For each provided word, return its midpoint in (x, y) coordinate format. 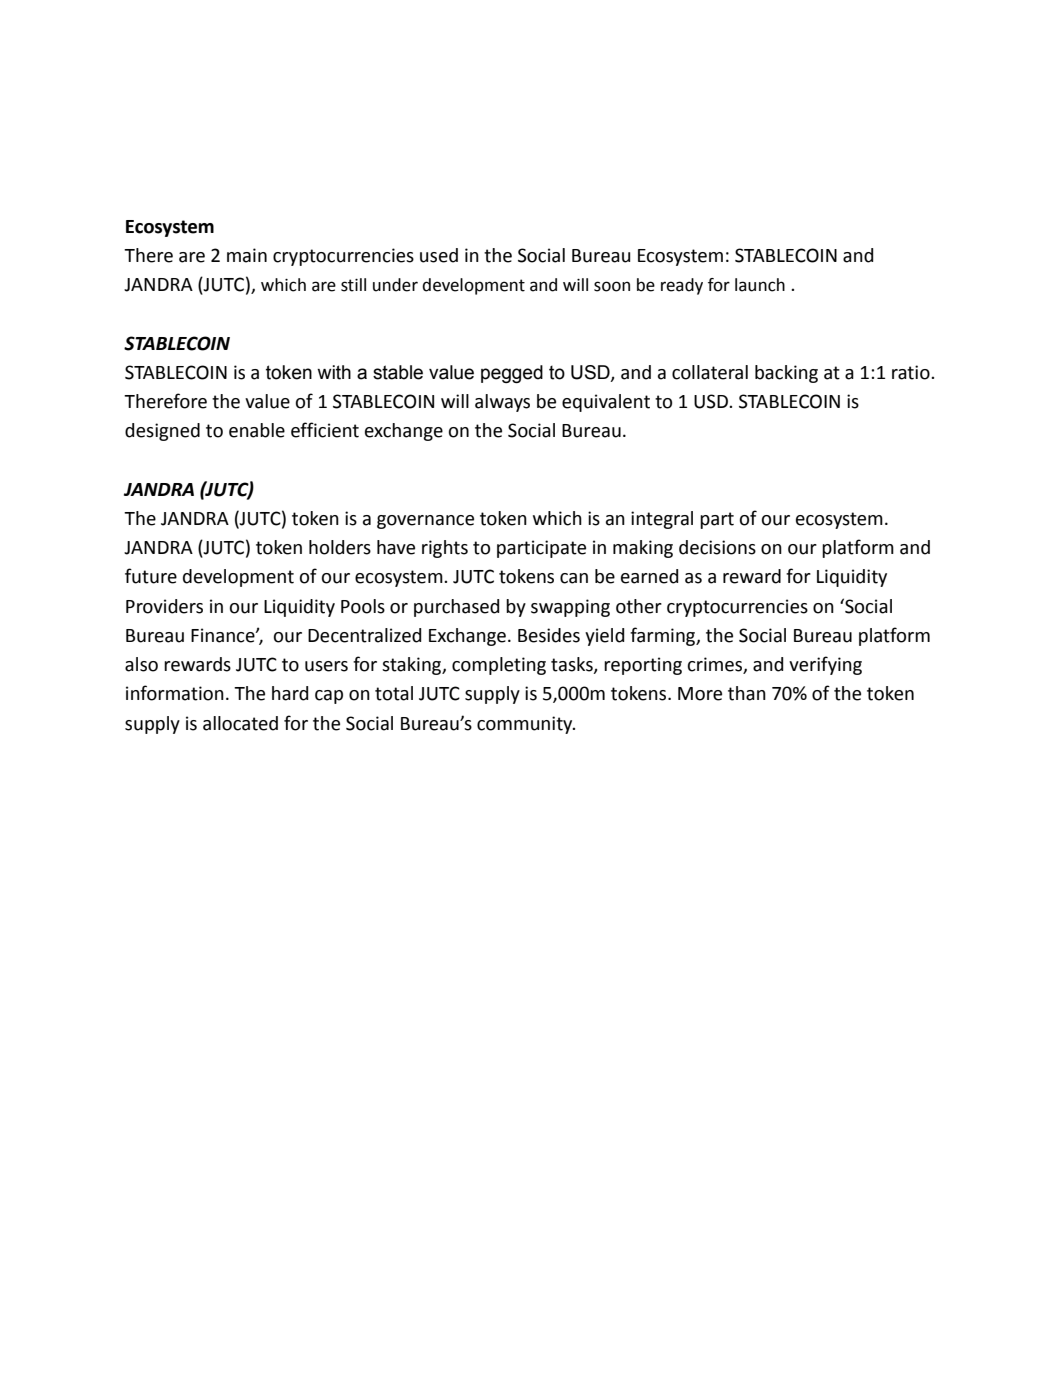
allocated (240, 723)
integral (662, 520)
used (439, 255)
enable (257, 430)
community (526, 725)
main (247, 255)
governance (425, 522)
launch (760, 285)
